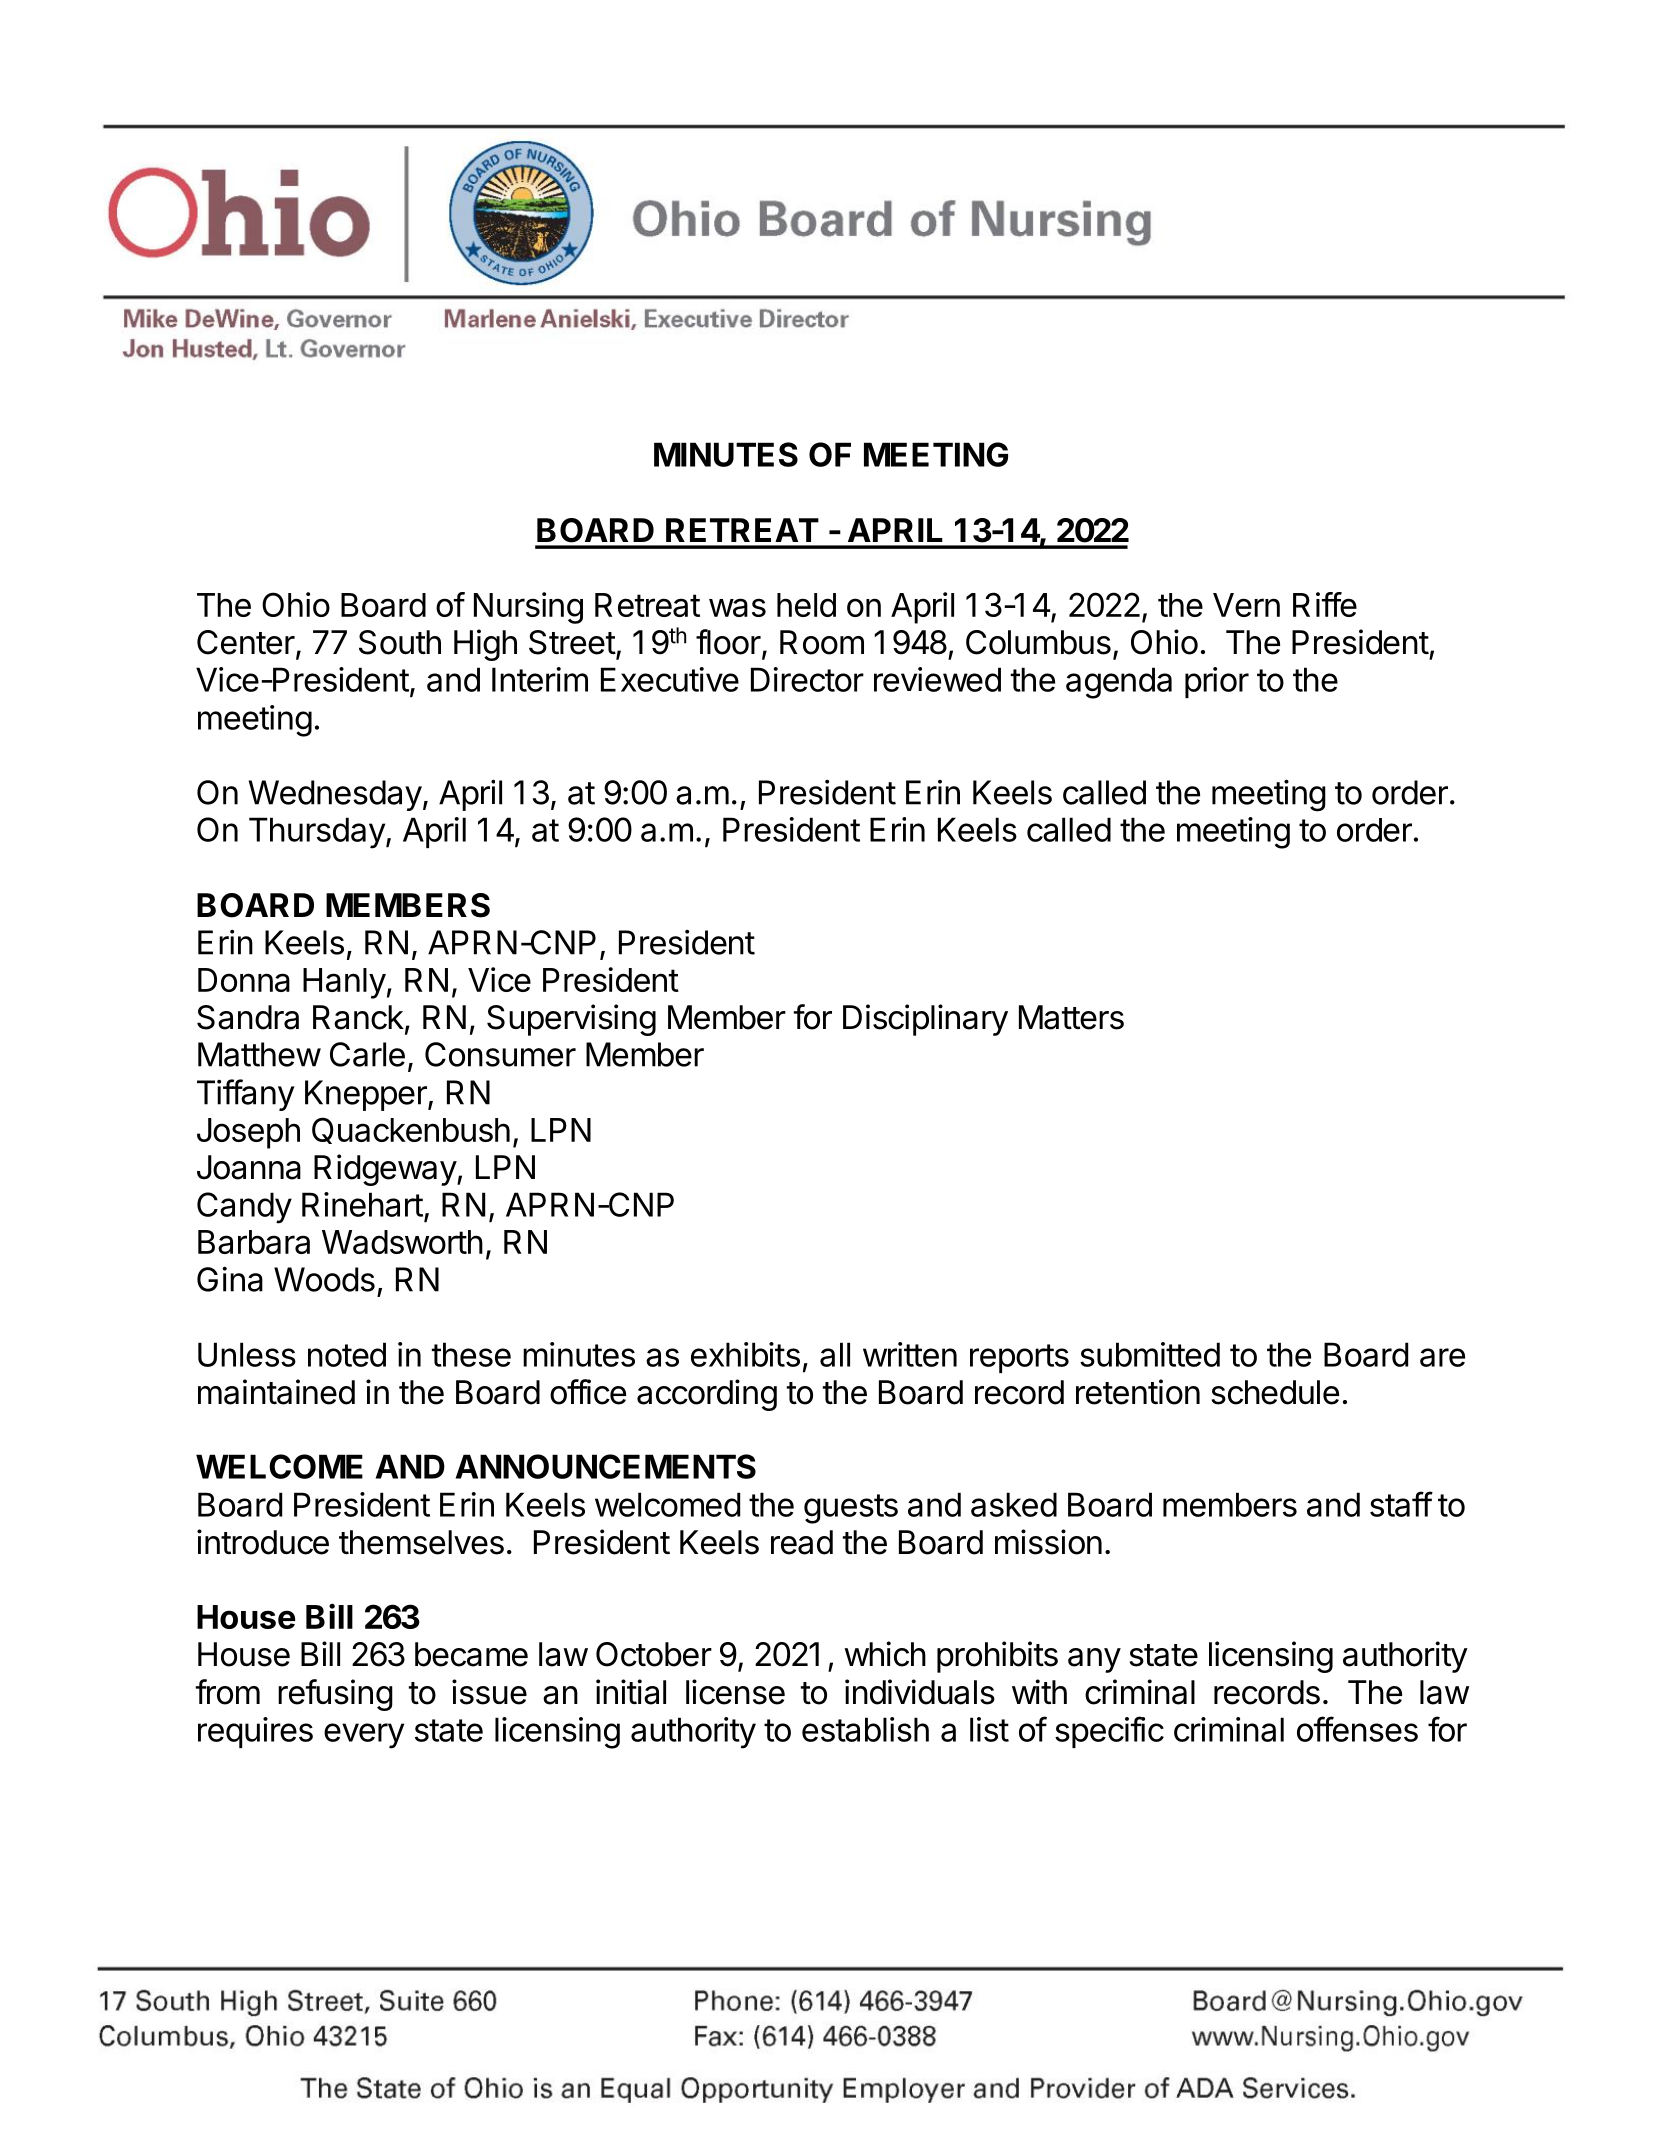  Describe the element at coordinates (822, 642) in the screenshot. I see `Room` at that location.
